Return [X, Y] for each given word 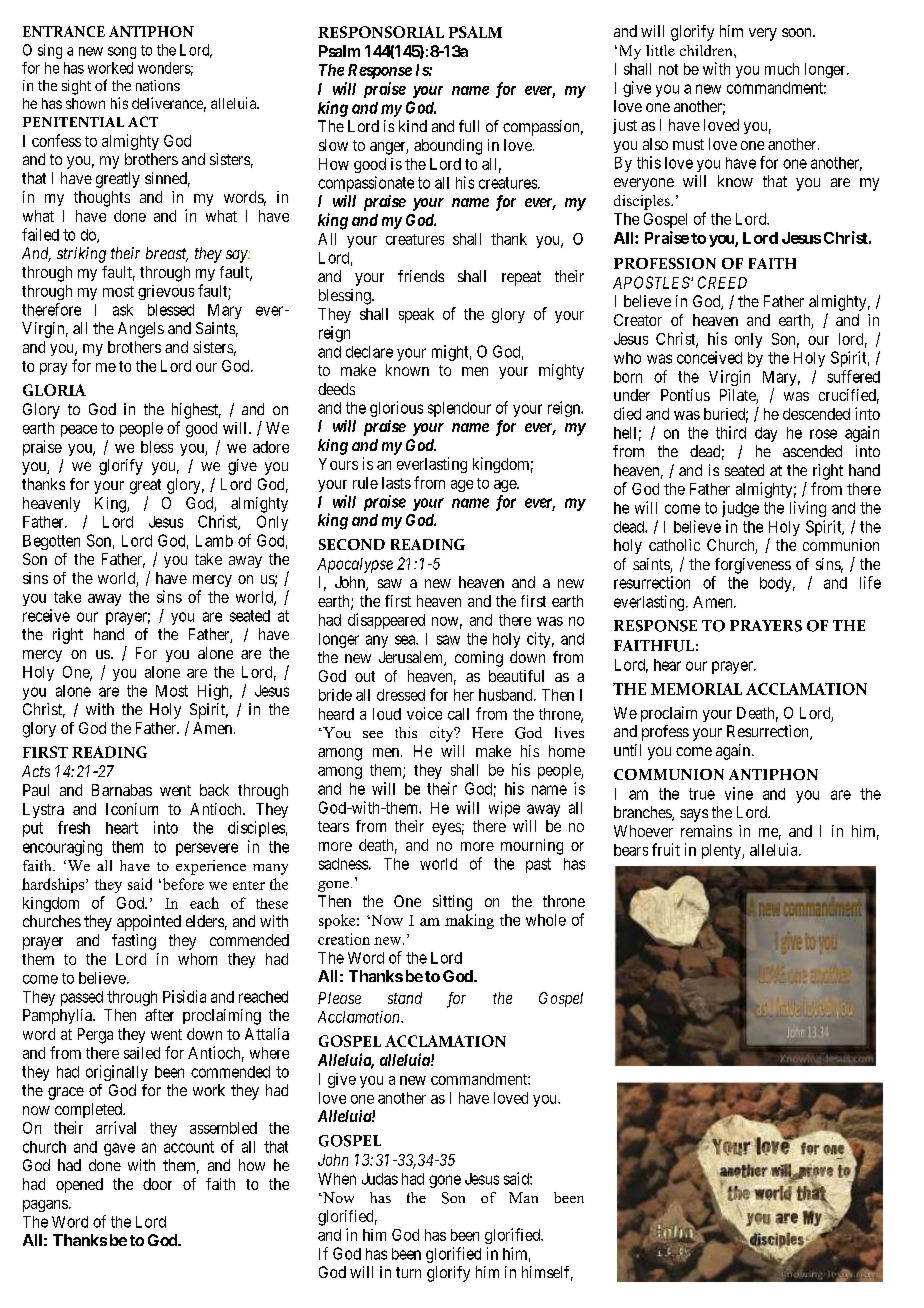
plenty [722, 851]
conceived [709, 357]
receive [46, 615]
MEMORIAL [696, 689]
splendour [459, 409]
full [469, 126]
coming [479, 659]
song [122, 53]
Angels [141, 330]
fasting [134, 942]
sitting [452, 903]
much [782, 69]
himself [547, 1273]
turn [408, 1272]
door [157, 1184]
